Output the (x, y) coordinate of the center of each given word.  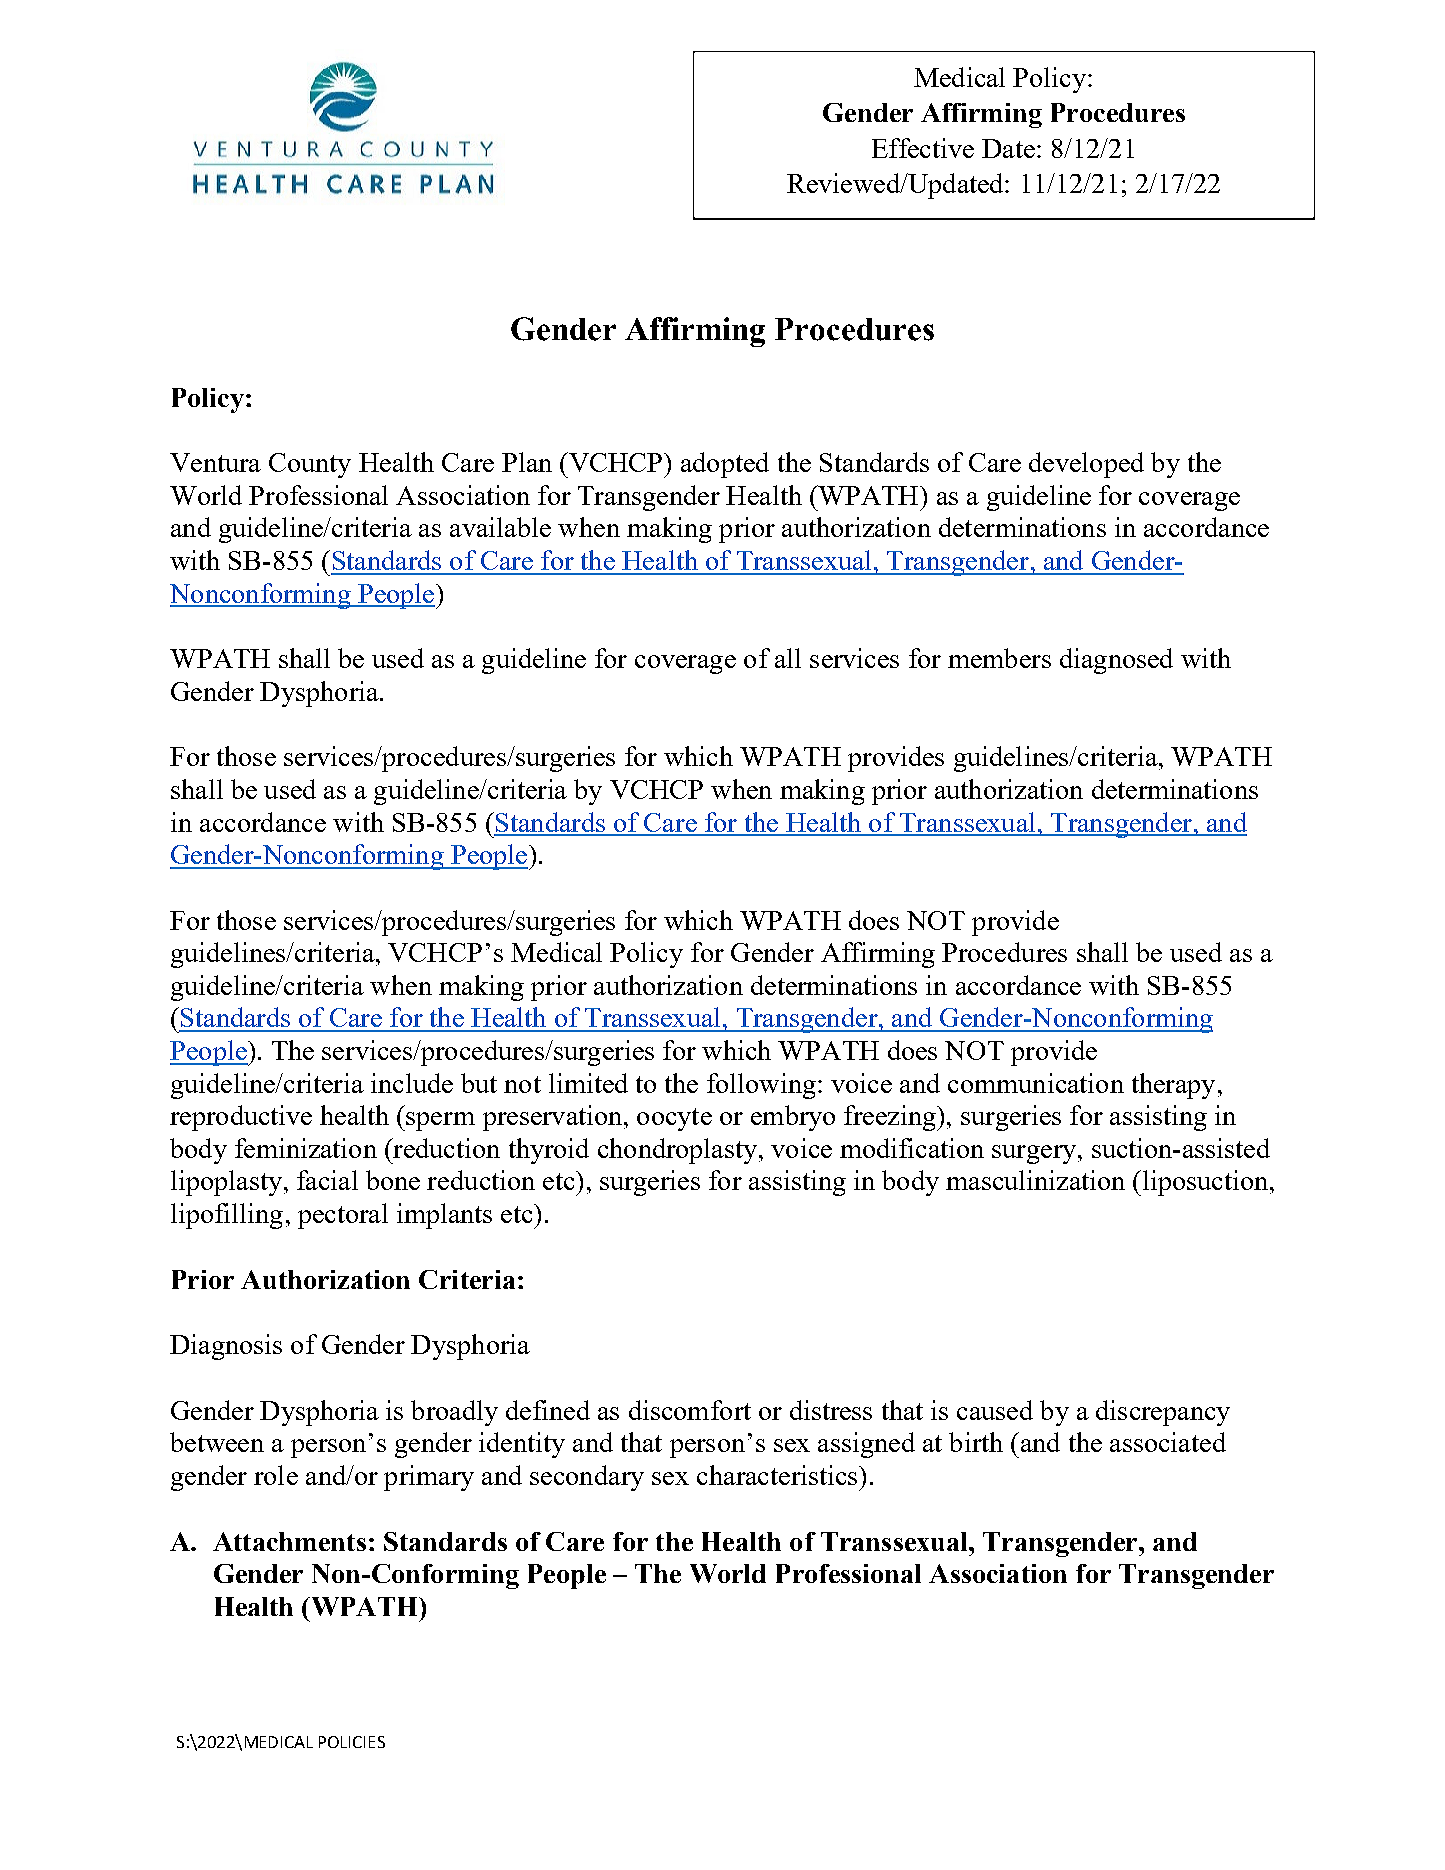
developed (1086, 465)
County (310, 465)
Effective (923, 148)
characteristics (778, 1475)
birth (976, 1442)
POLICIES (352, 1742)
